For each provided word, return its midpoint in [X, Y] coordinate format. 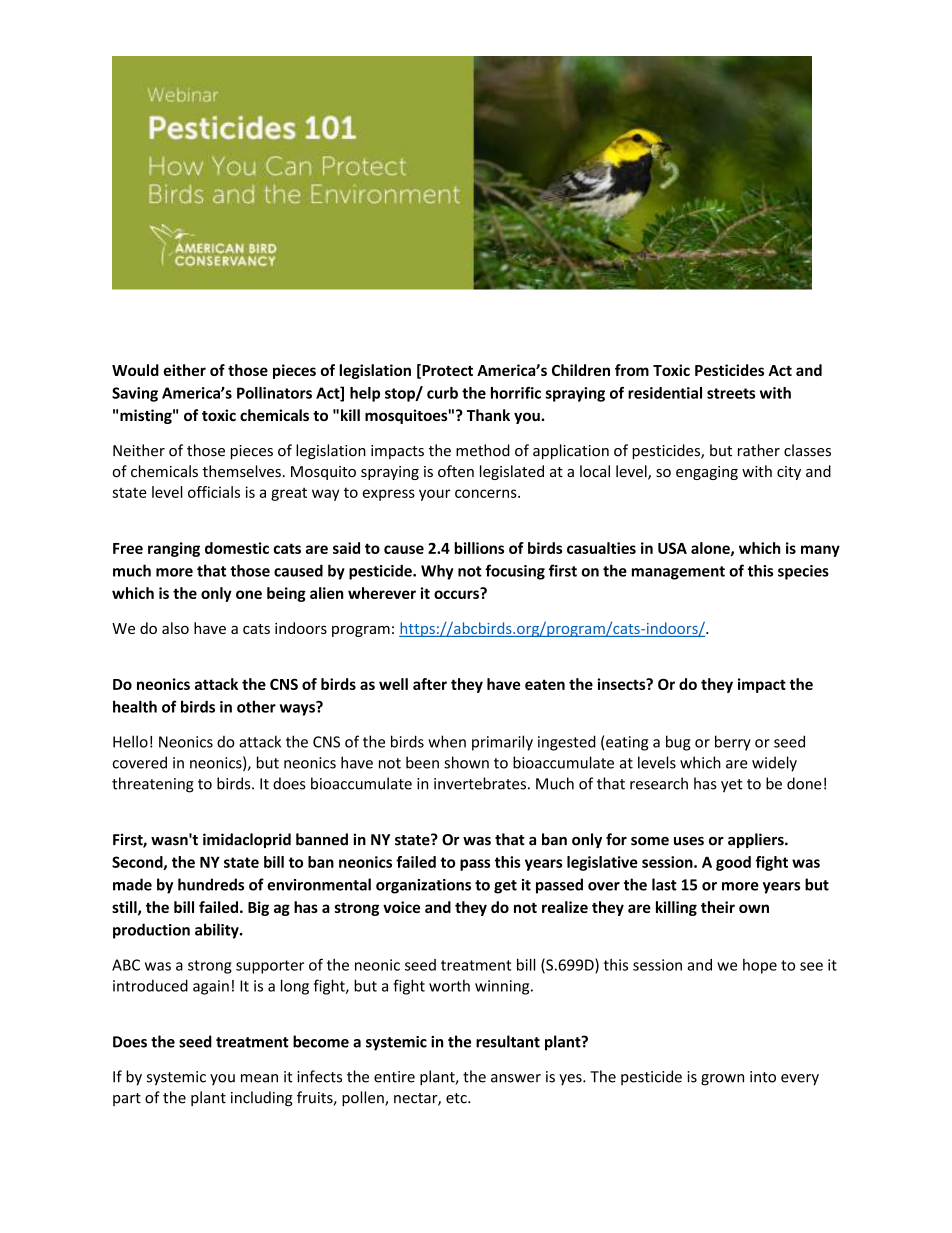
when [447, 741]
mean [259, 1078]
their [718, 907]
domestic [237, 548]
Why [437, 572]
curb [442, 393]
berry [733, 743]
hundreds [211, 884]
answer [516, 1078]
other [256, 706]
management [678, 573]
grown [722, 1080]
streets [731, 393]
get [505, 887]
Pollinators [274, 393]
